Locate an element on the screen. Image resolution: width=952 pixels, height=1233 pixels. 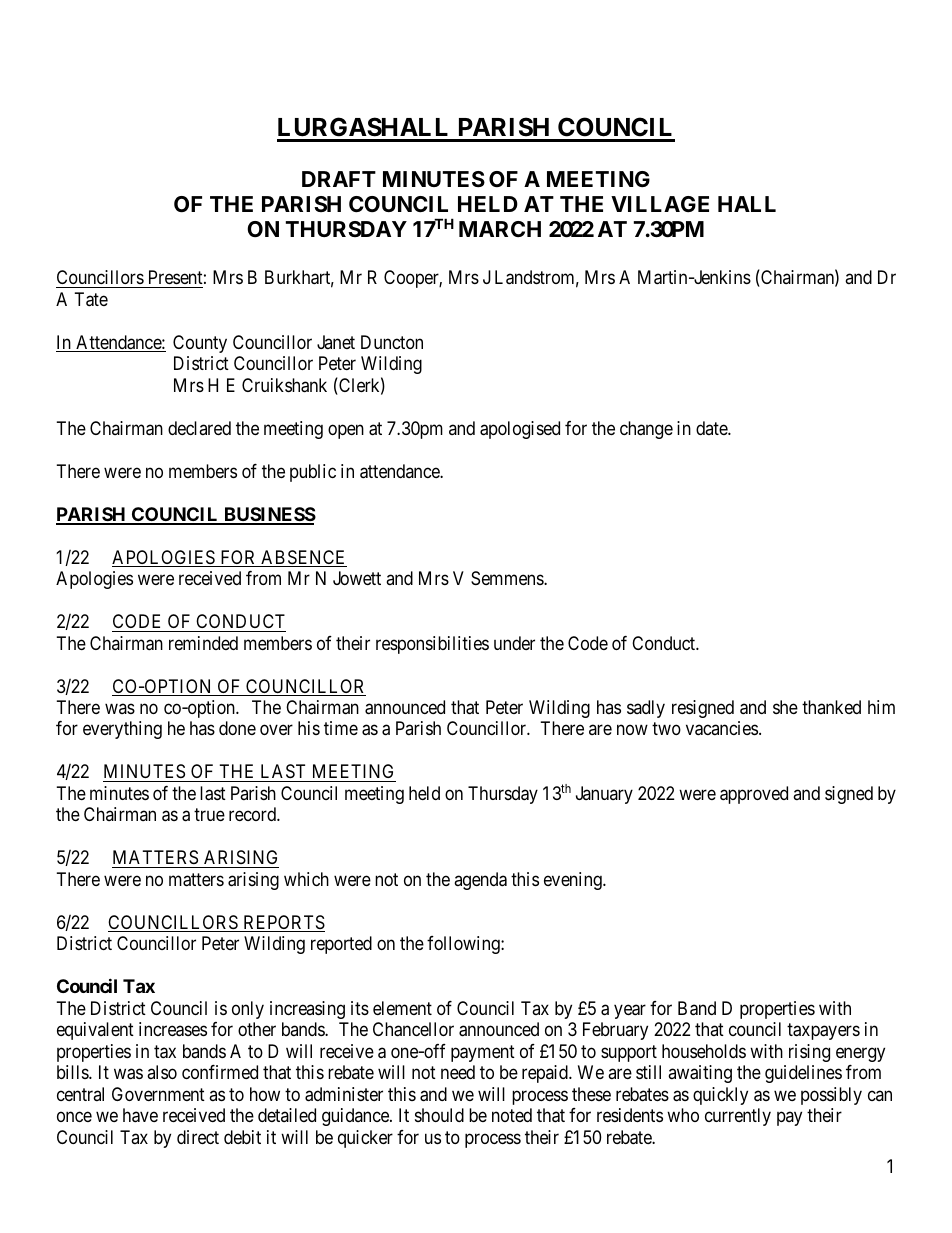
date is located at coordinates (712, 428).
